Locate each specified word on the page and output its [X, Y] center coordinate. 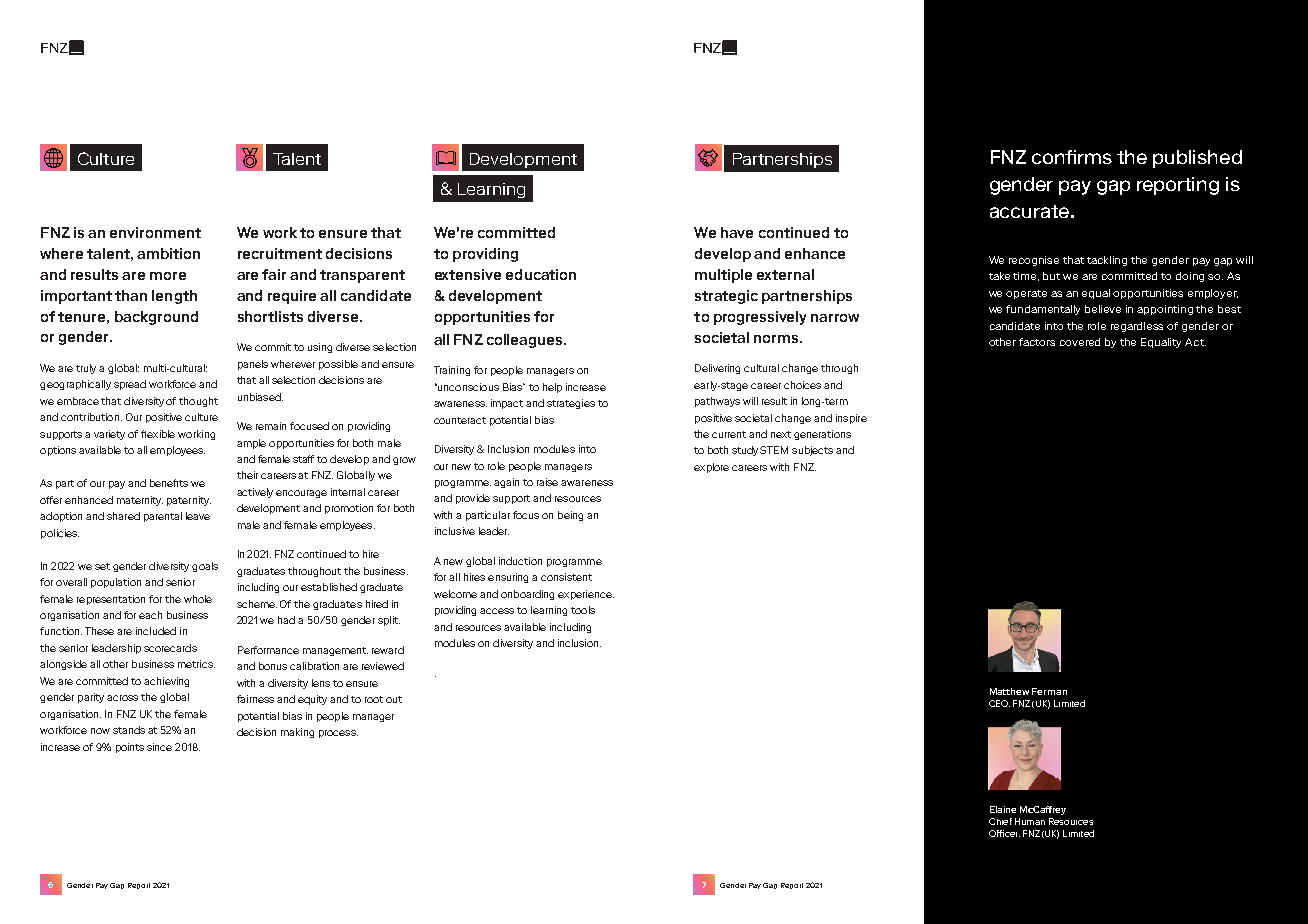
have [737, 232]
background [156, 318]
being [570, 516]
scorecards [170, 648]
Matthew [1009, 691]
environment [155, 232]
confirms [1072, 157]
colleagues [526, 341]
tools [583, 610]
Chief [1000, 821]
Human [1030, 821]
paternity [189, 501]
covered [1080, 342]
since [159, 747]
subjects [812, 451]
